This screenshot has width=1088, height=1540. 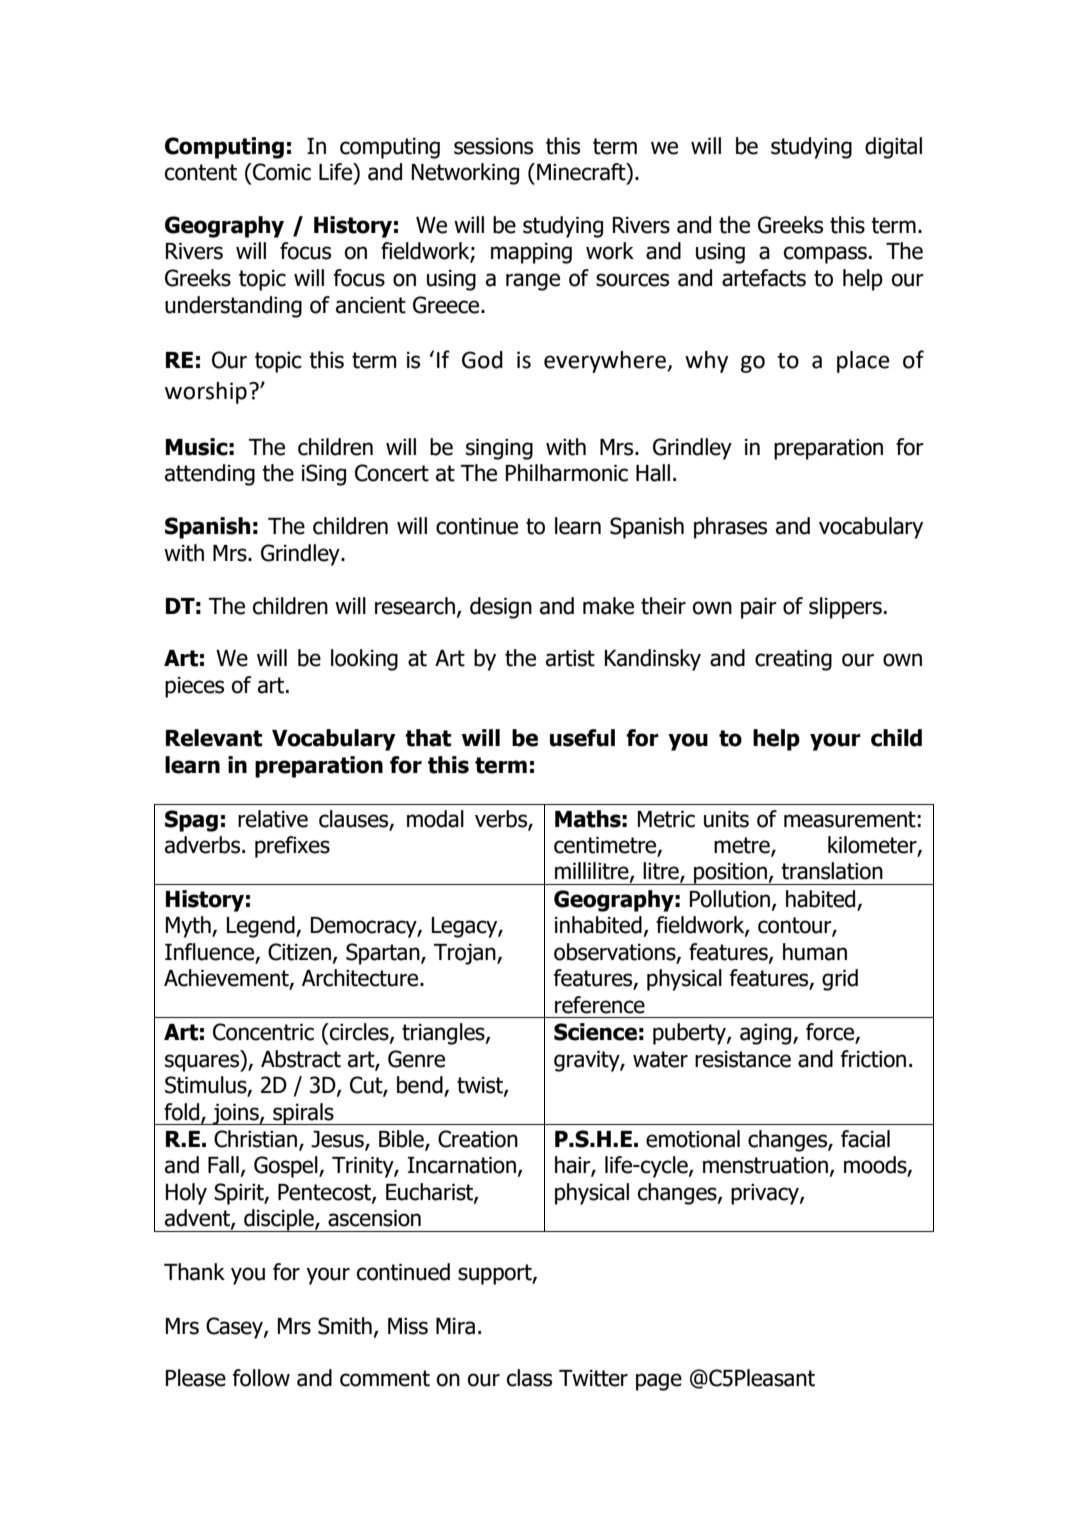 What do you see at coordinates (893, 148) in the screenshot?
I see `digital` at bounding box center [893, 148].
